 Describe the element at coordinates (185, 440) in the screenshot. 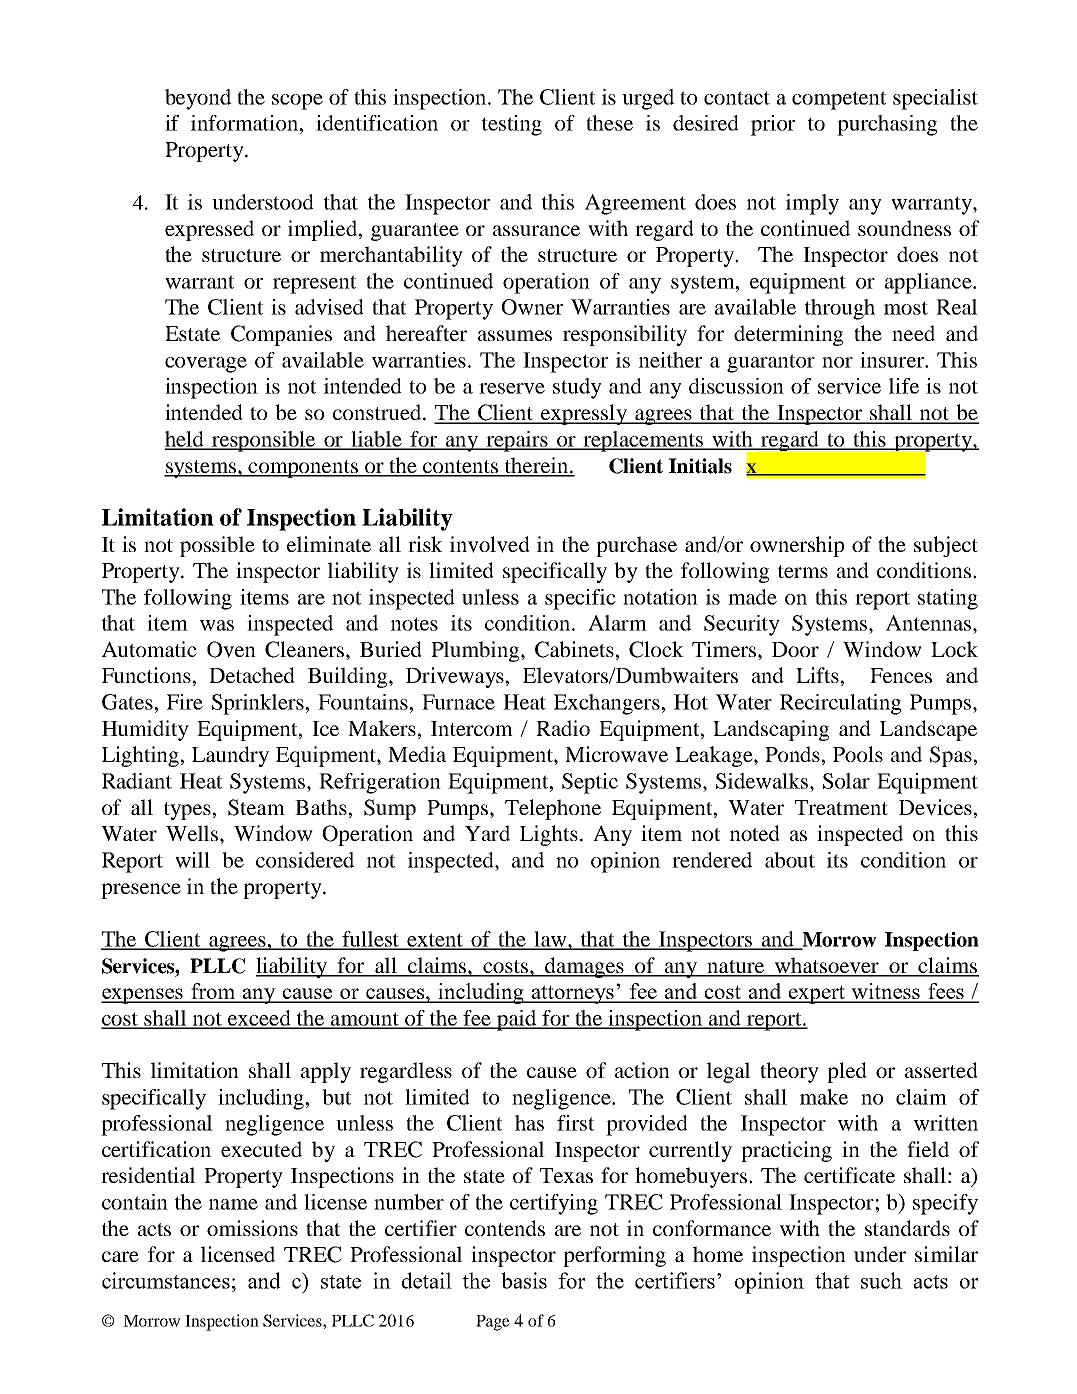

I see `held` at that location.
